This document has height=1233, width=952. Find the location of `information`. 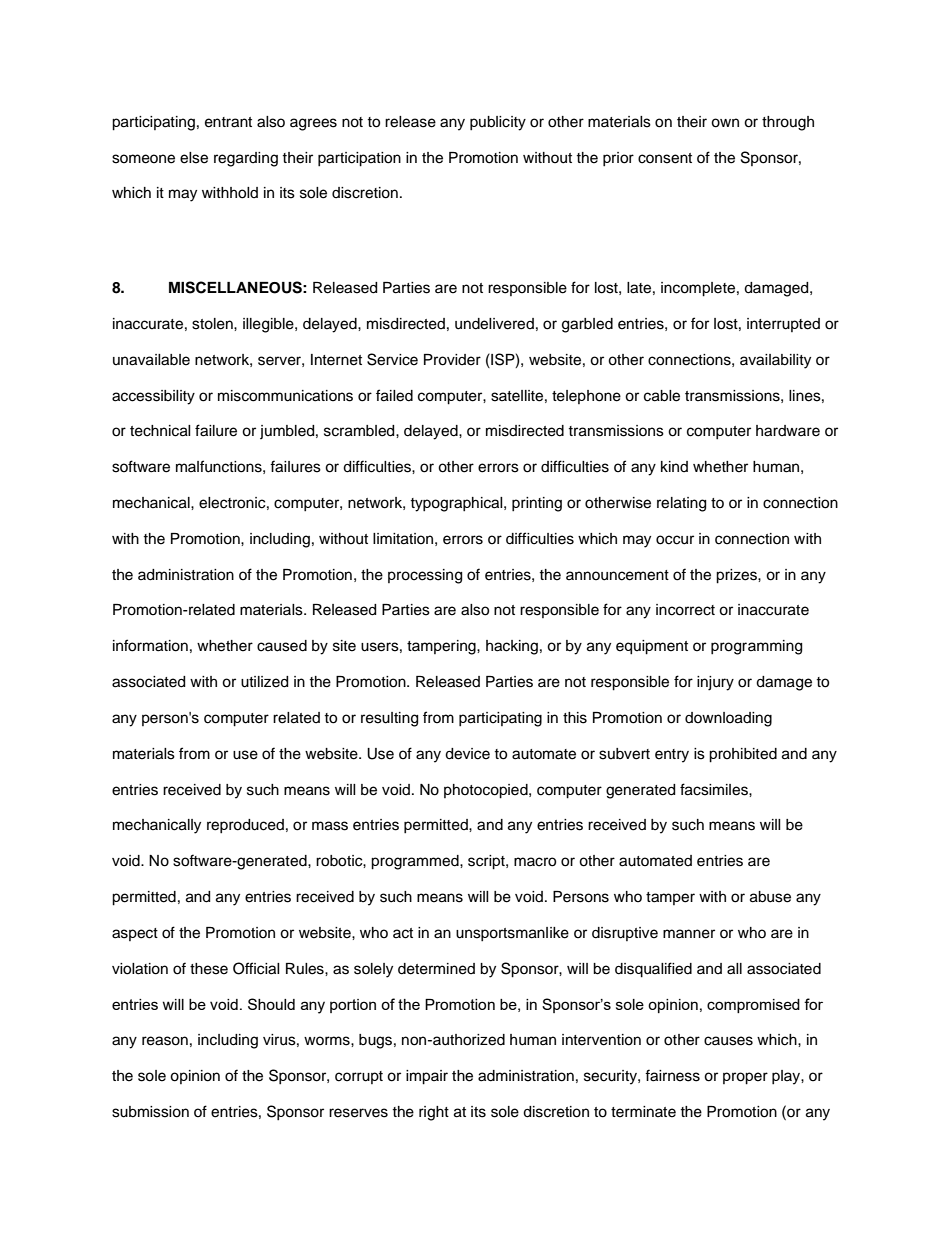

information is located at coordinates (150, 645).
